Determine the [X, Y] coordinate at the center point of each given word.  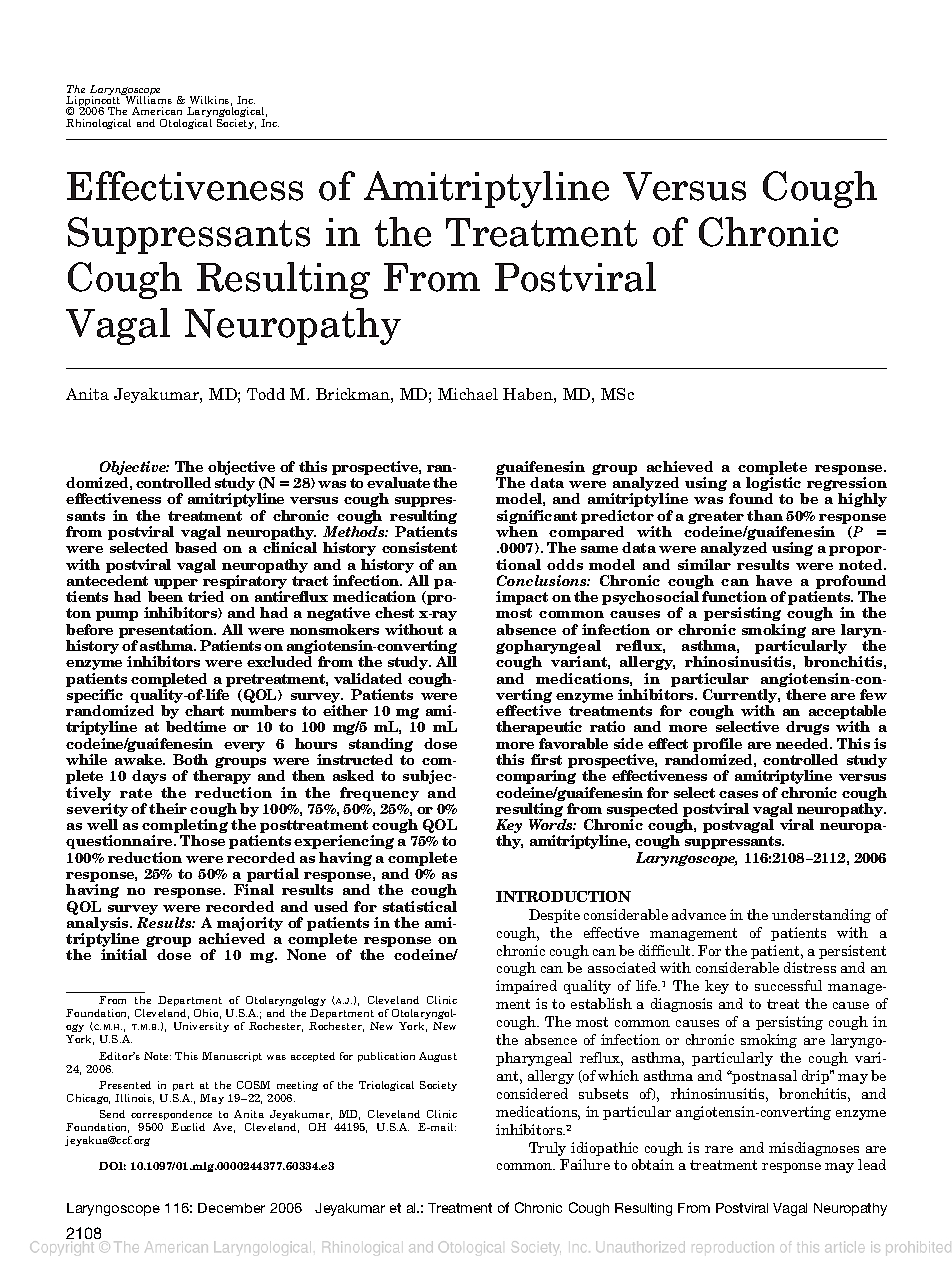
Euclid [188, 1127]
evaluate [398, 482]
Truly [547, 1149]
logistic [775, 485]
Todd [266, 394]
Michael [468, 394]
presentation [167, 632]
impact [522, 598]
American [157, 111]
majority [249, 925]
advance [699, 914]
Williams [147, 99]
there [806, 694]
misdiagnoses [814, 1149]
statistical [420, 906]
